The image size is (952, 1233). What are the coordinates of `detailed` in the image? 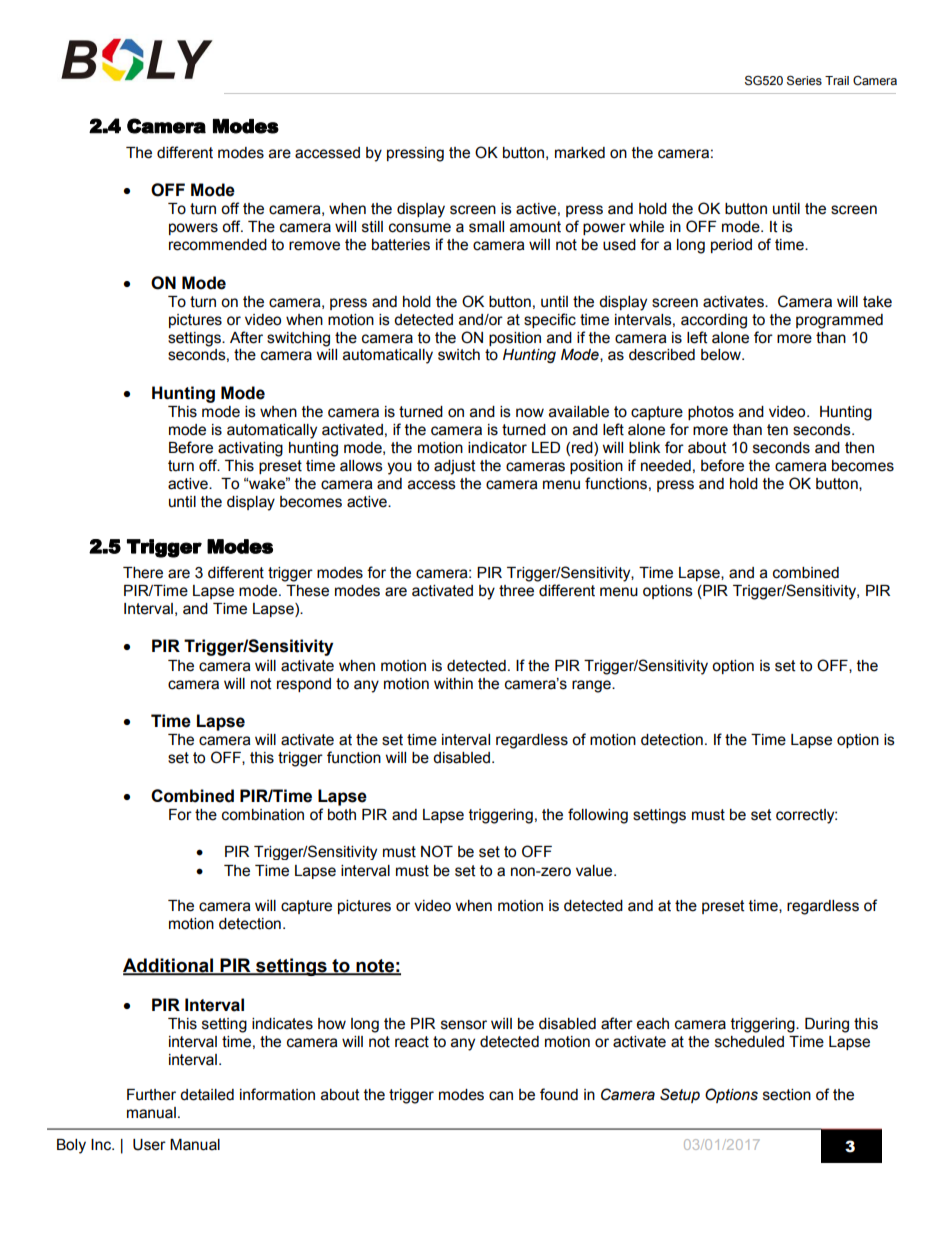 It's located at (207, 1095).
